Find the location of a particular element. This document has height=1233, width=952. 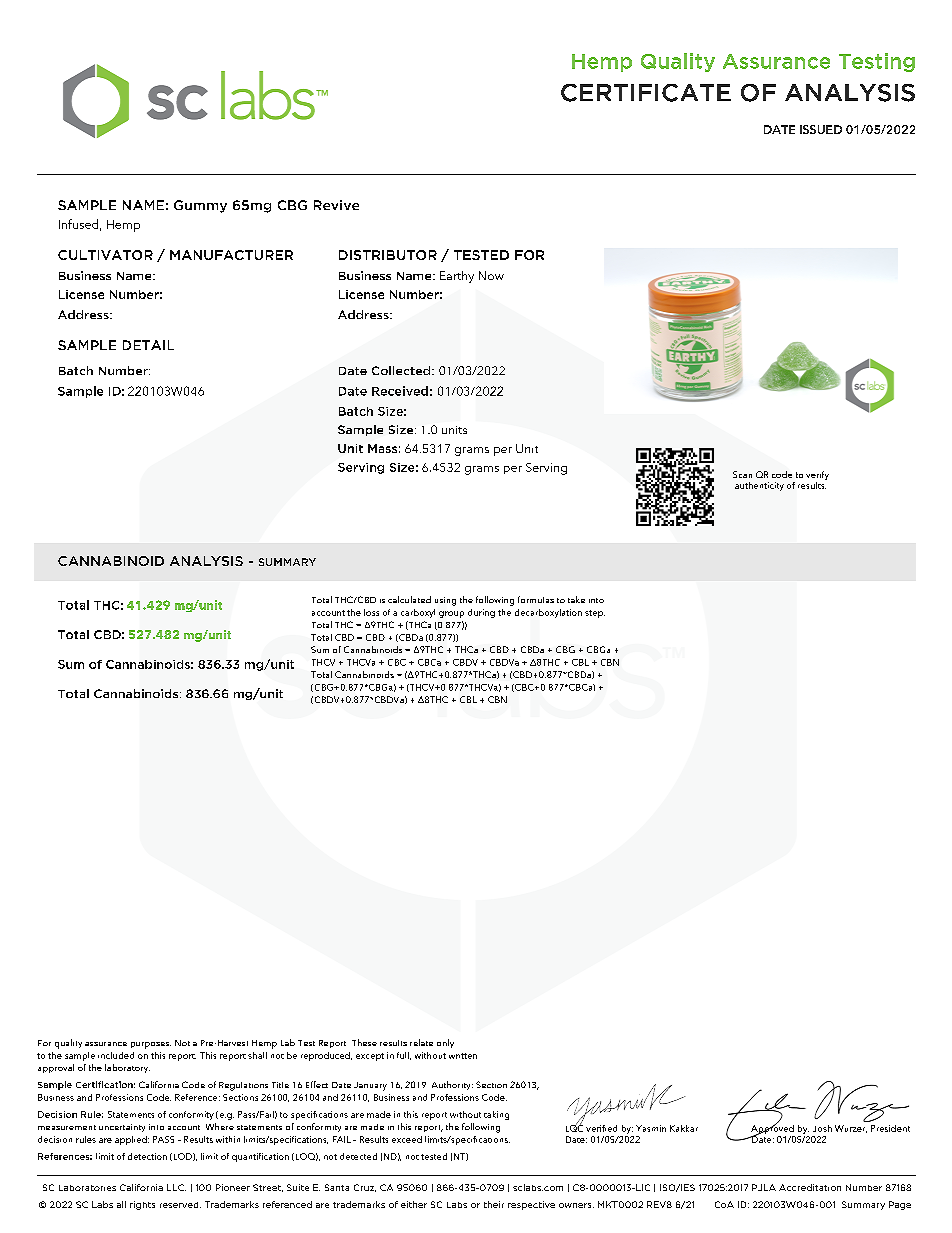

detection is located at coordinates (147, 1156).
